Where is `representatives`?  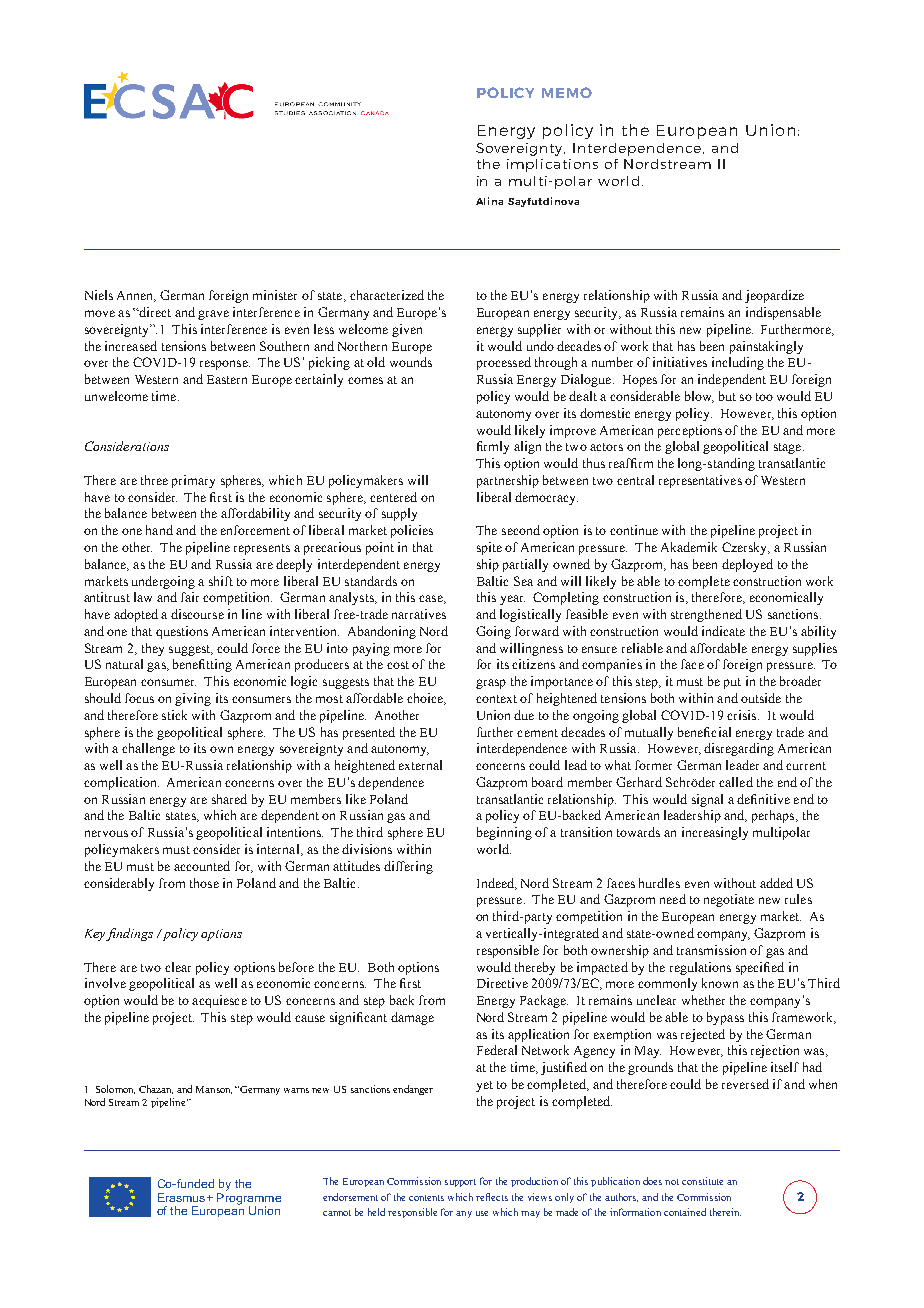
representatives is located at coordinates (700, 481).
